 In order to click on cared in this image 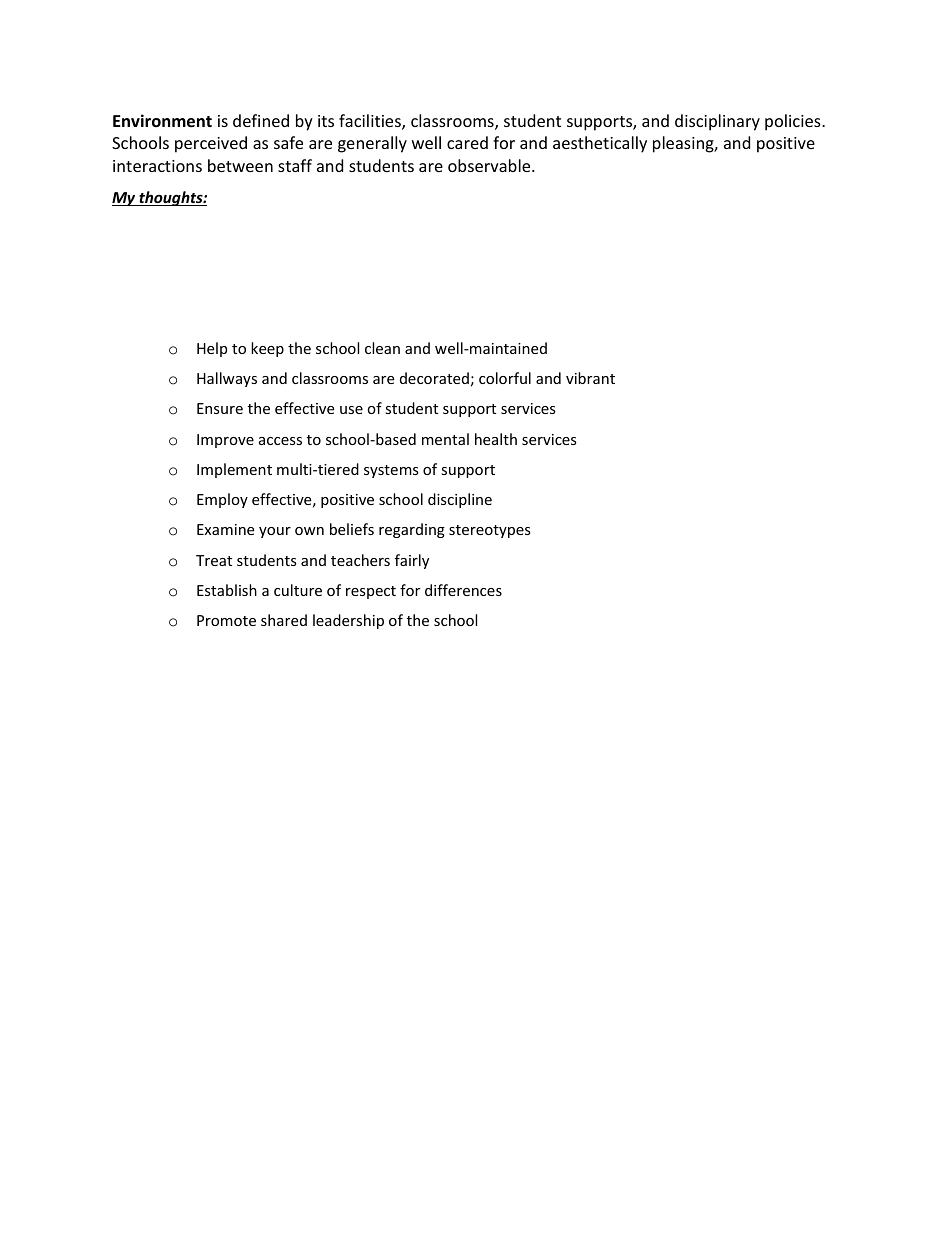, I will do `click(467, 142)`.
